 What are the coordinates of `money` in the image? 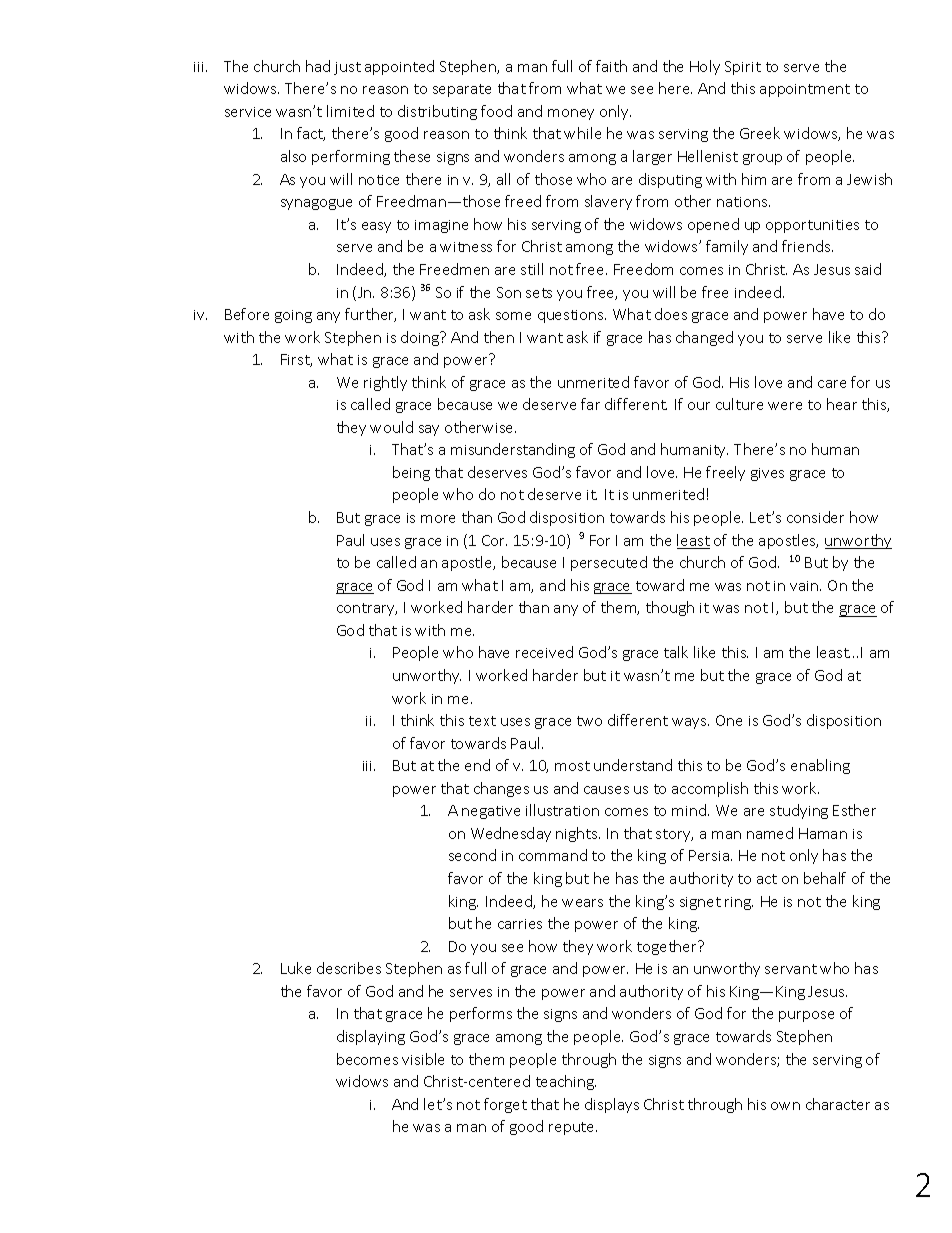 It's located at (571, 114).
